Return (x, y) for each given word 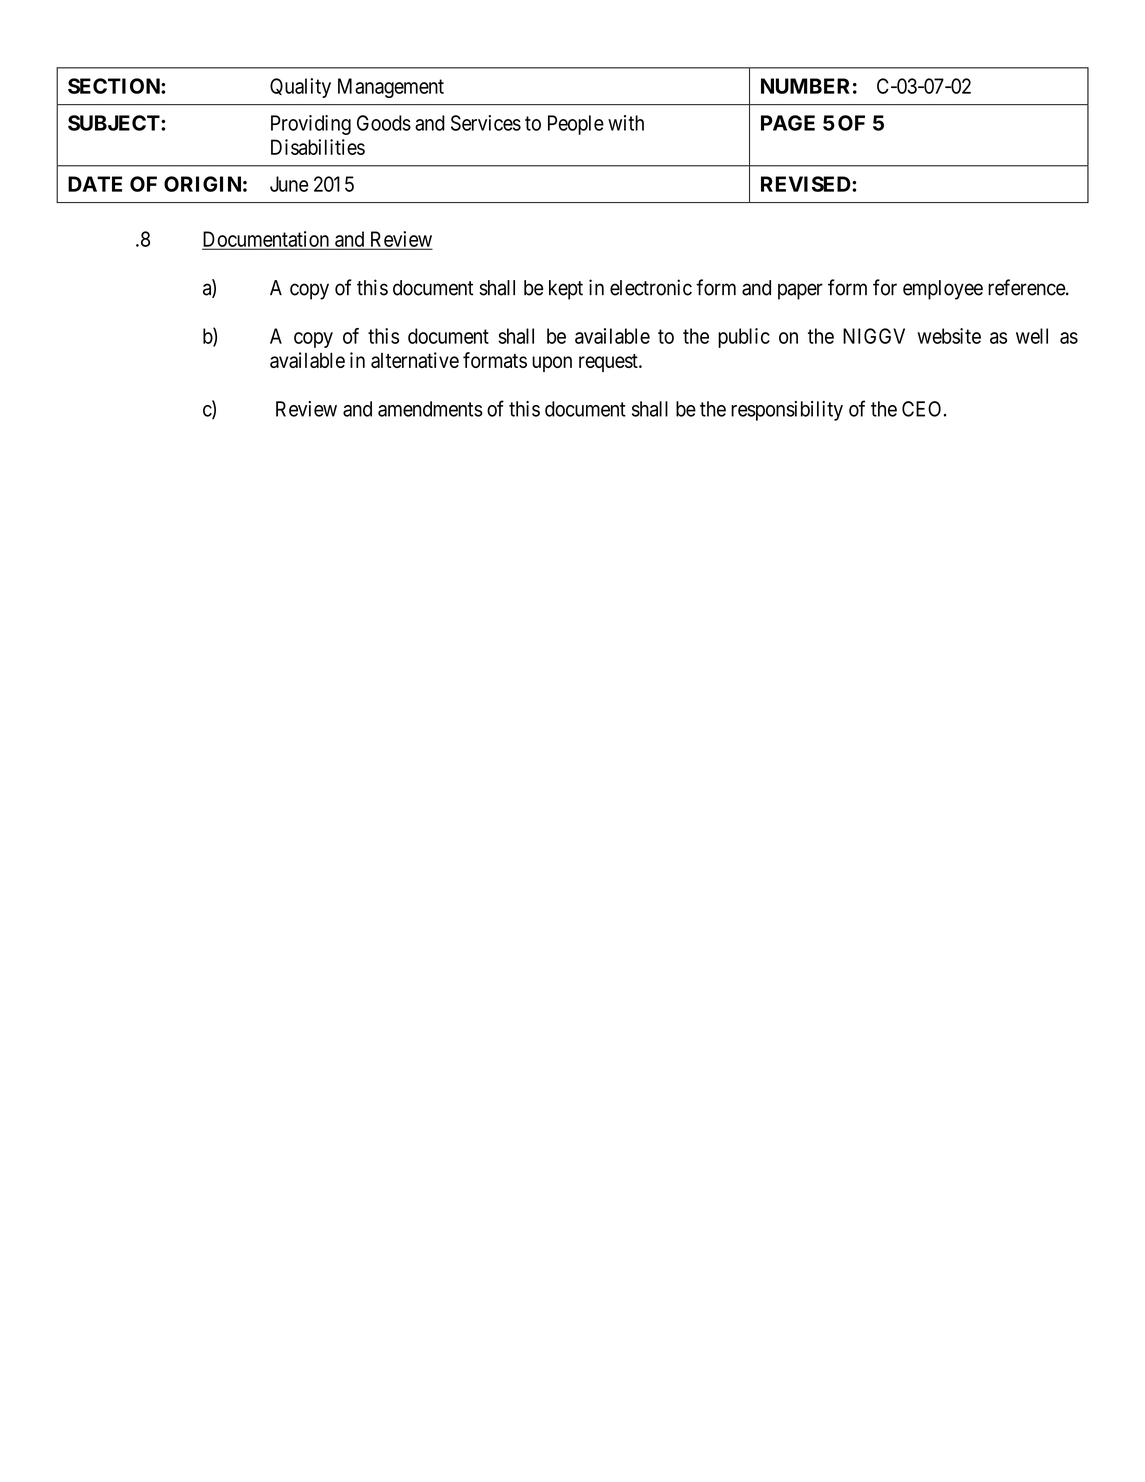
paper (800, 291)
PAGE (788, 123)
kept (566, 290)
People (576, 125)
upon (552, 364)
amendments (430, 409)
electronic (651, 287)
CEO (921, 409)
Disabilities (318, 147)
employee (943, 290)
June (289, 184)
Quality (300, 88)
